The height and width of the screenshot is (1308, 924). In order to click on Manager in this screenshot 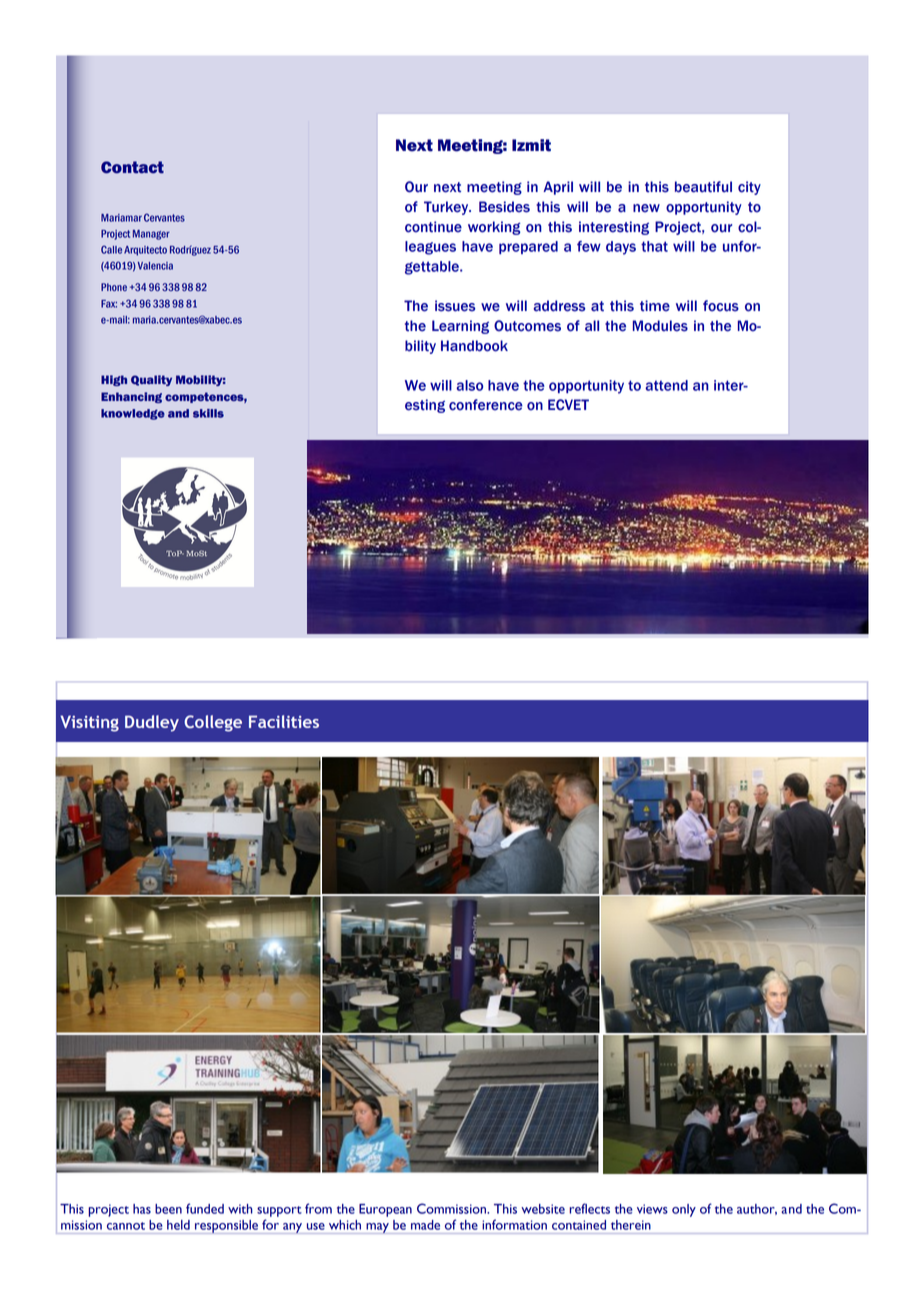, I will do `click(151, 235)`.
